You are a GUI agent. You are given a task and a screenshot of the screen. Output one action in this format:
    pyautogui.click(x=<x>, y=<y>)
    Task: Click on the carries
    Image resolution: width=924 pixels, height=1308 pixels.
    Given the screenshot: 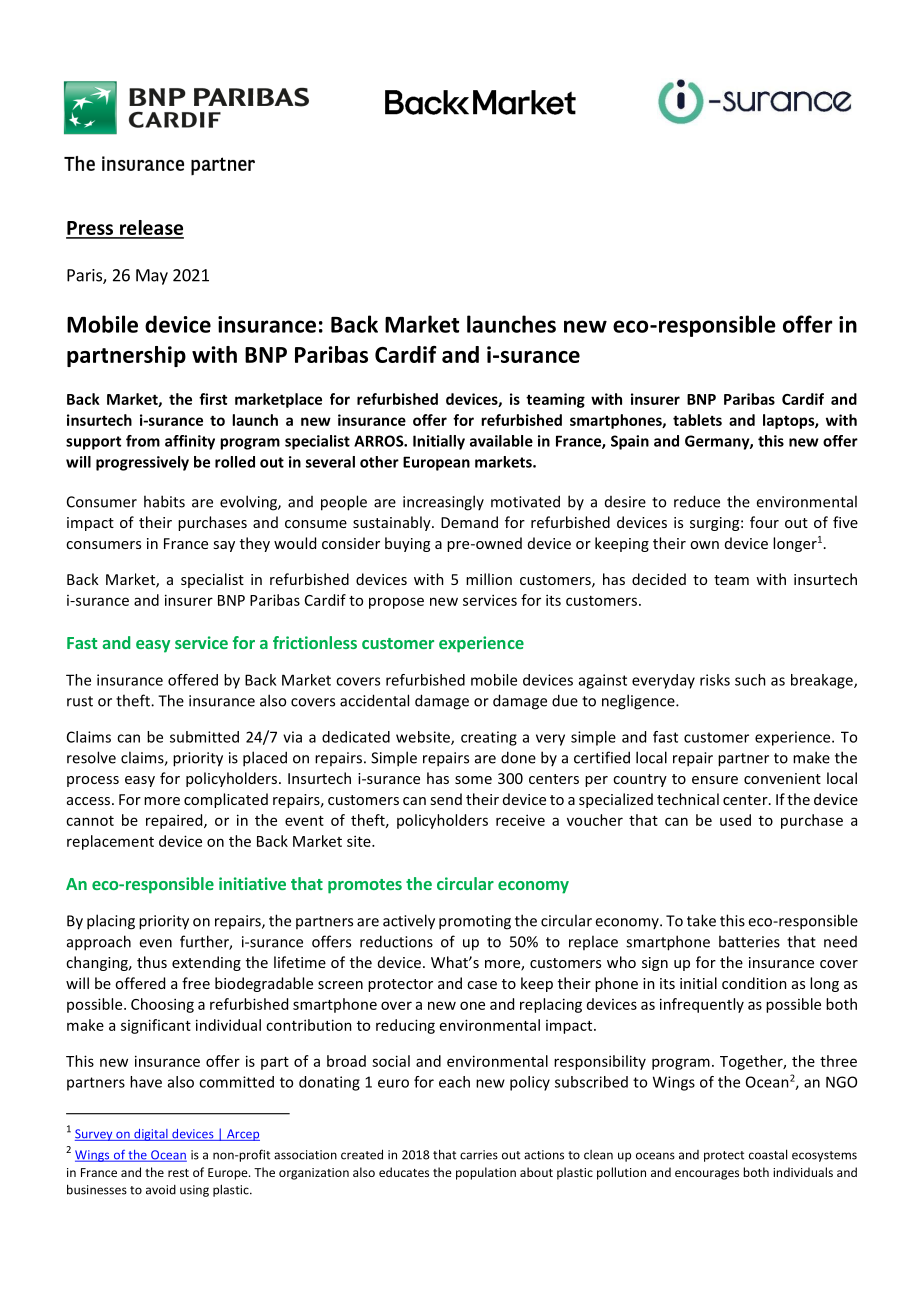 What is the action you would take?
    pyautogui.click(x=479, y=1155)
